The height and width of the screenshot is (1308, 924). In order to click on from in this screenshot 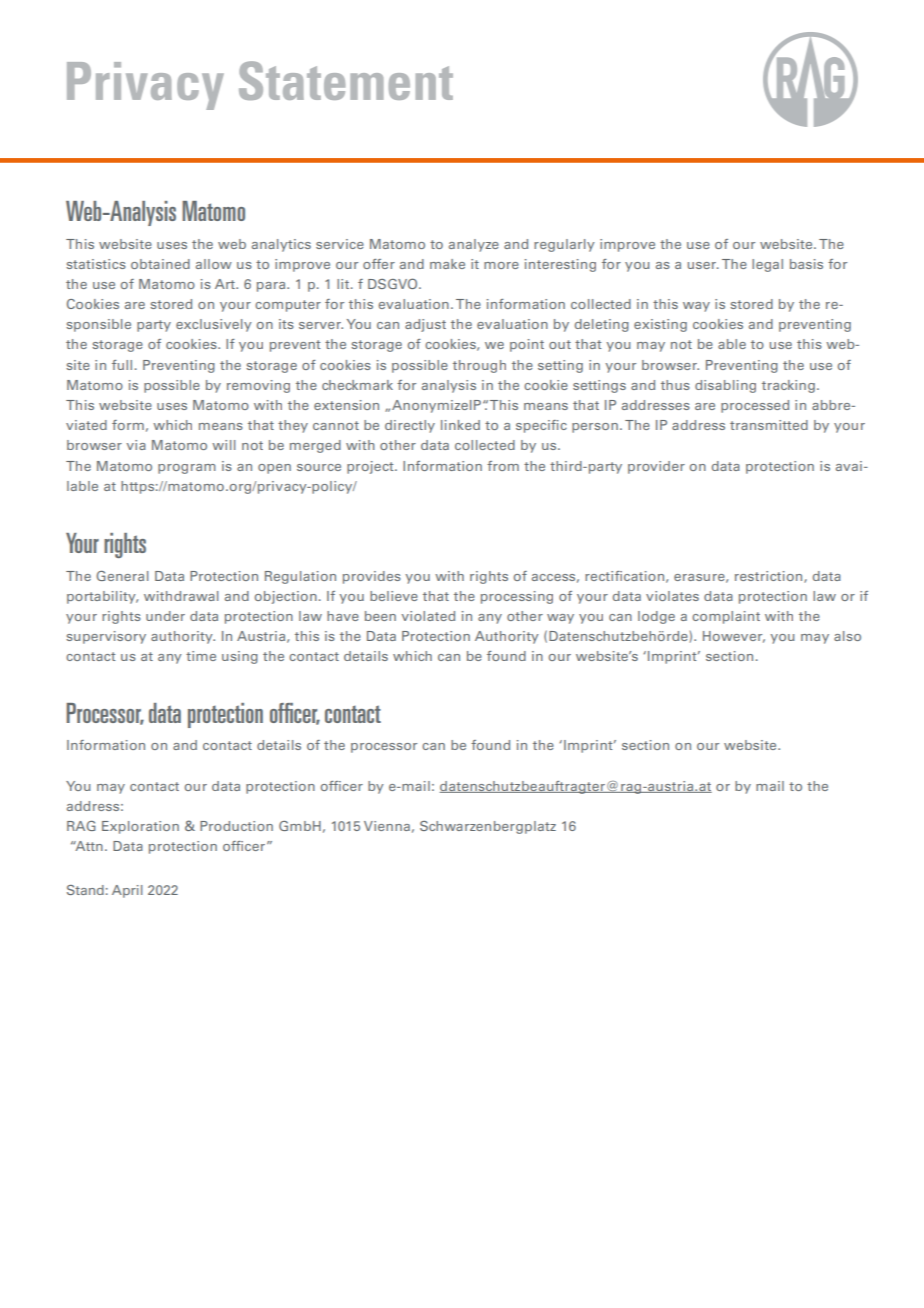, I will do `click(503, 466)`.
